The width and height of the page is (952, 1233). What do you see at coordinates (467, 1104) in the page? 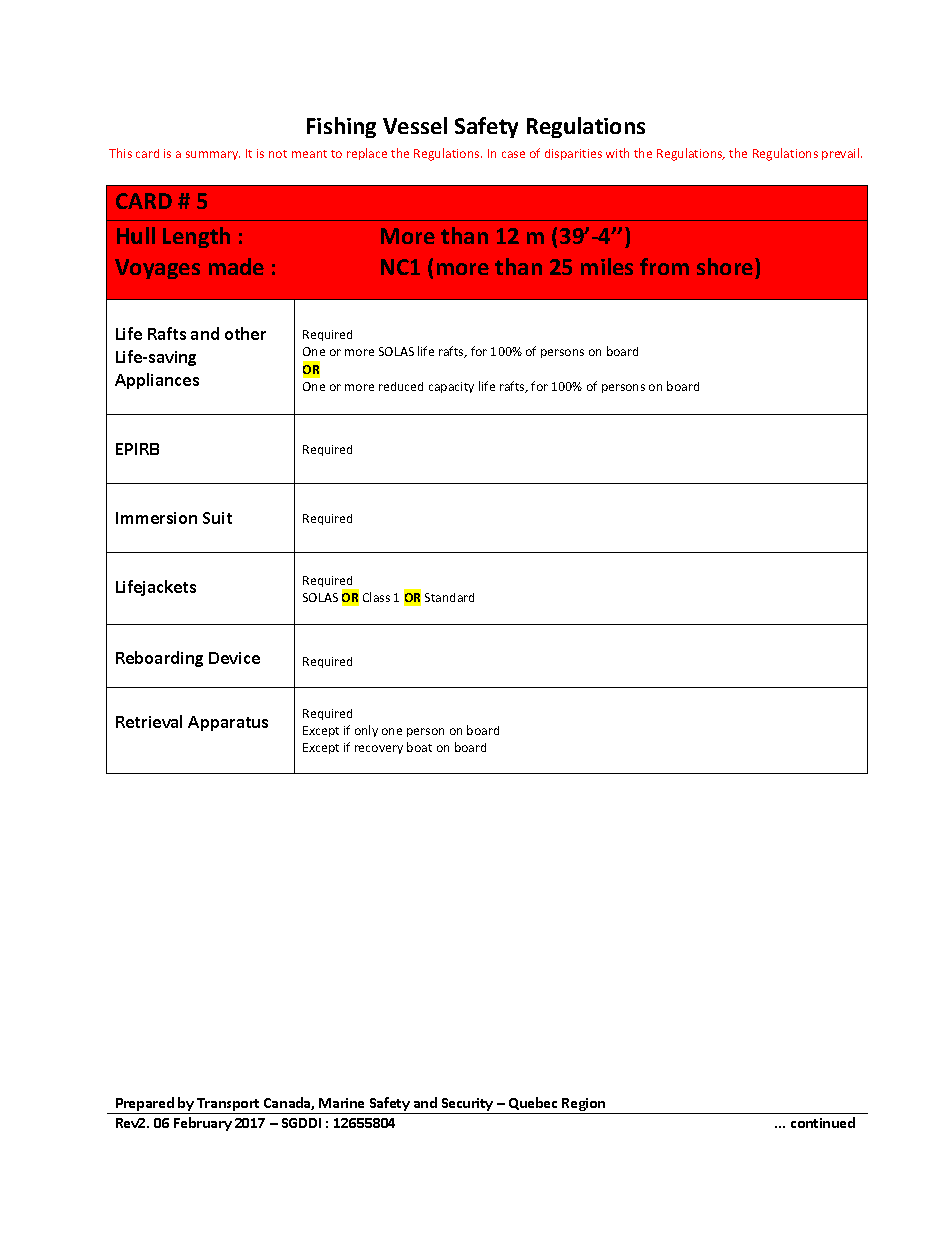
I see `Security` at bounding box center [467, 1104].
